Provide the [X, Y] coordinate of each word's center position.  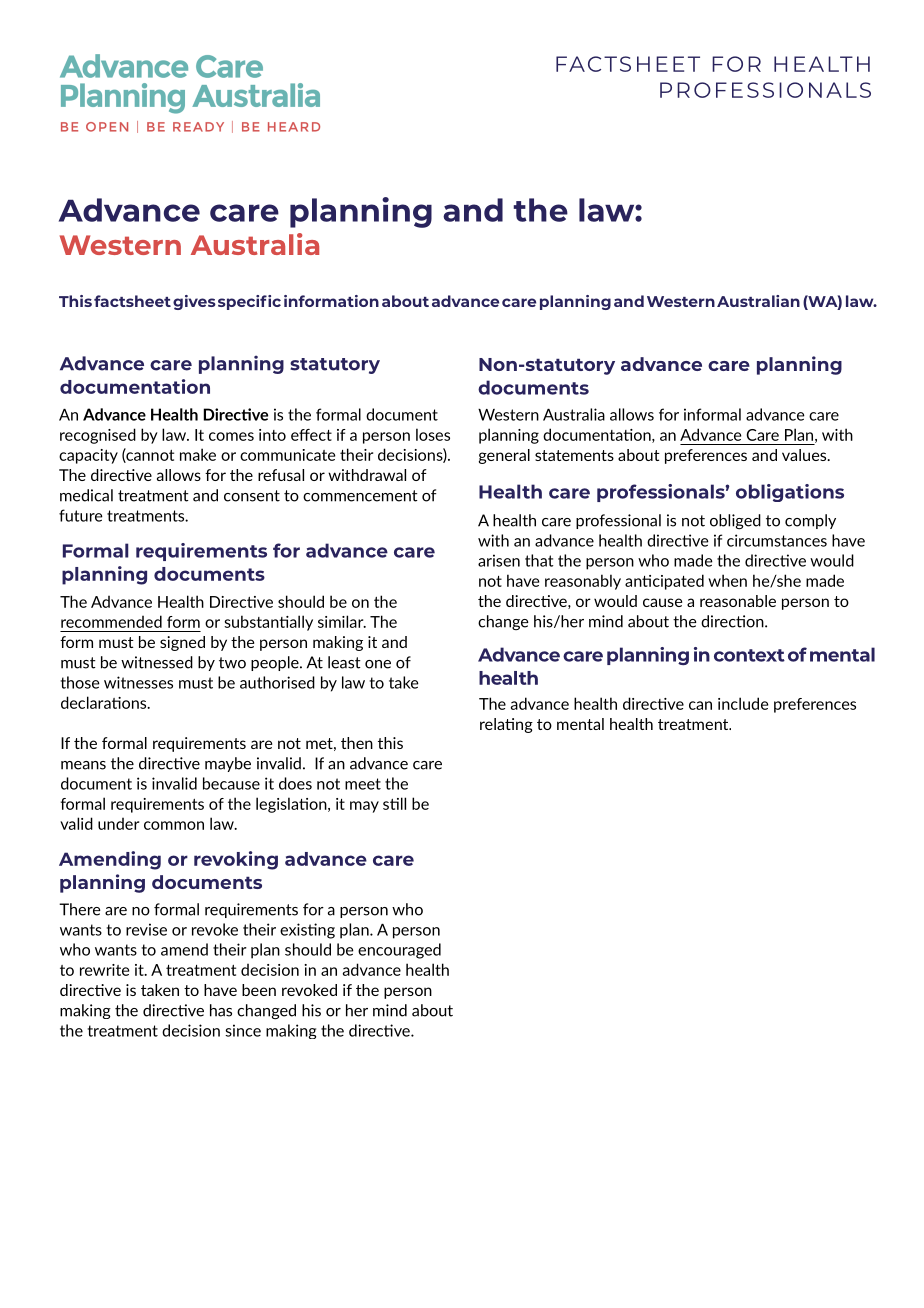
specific [249, 302]
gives [194, 302]
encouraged [399, 951]
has [221, 1010]
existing [307, 931]
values [805, 455]
